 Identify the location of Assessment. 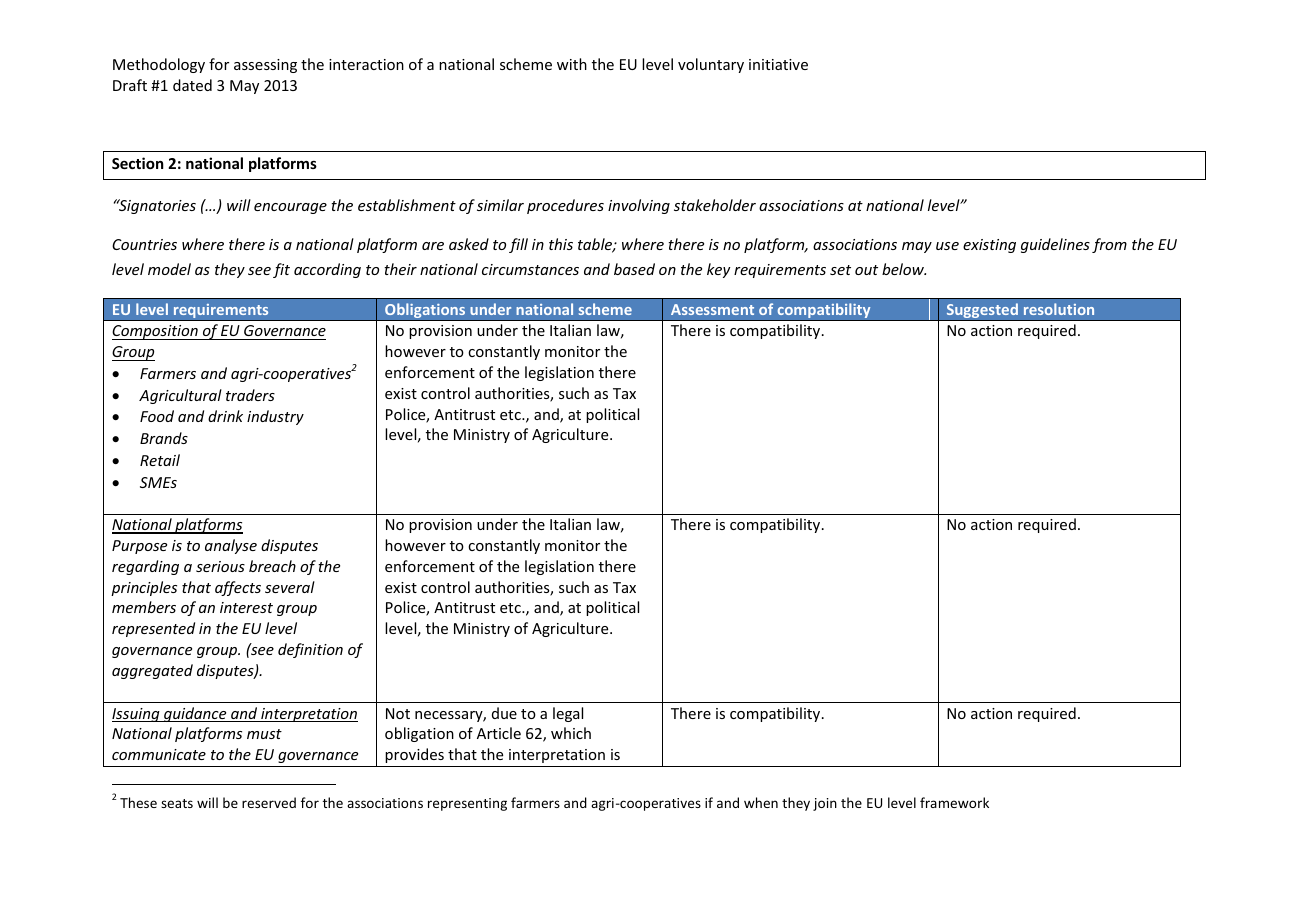
(712, 309).
